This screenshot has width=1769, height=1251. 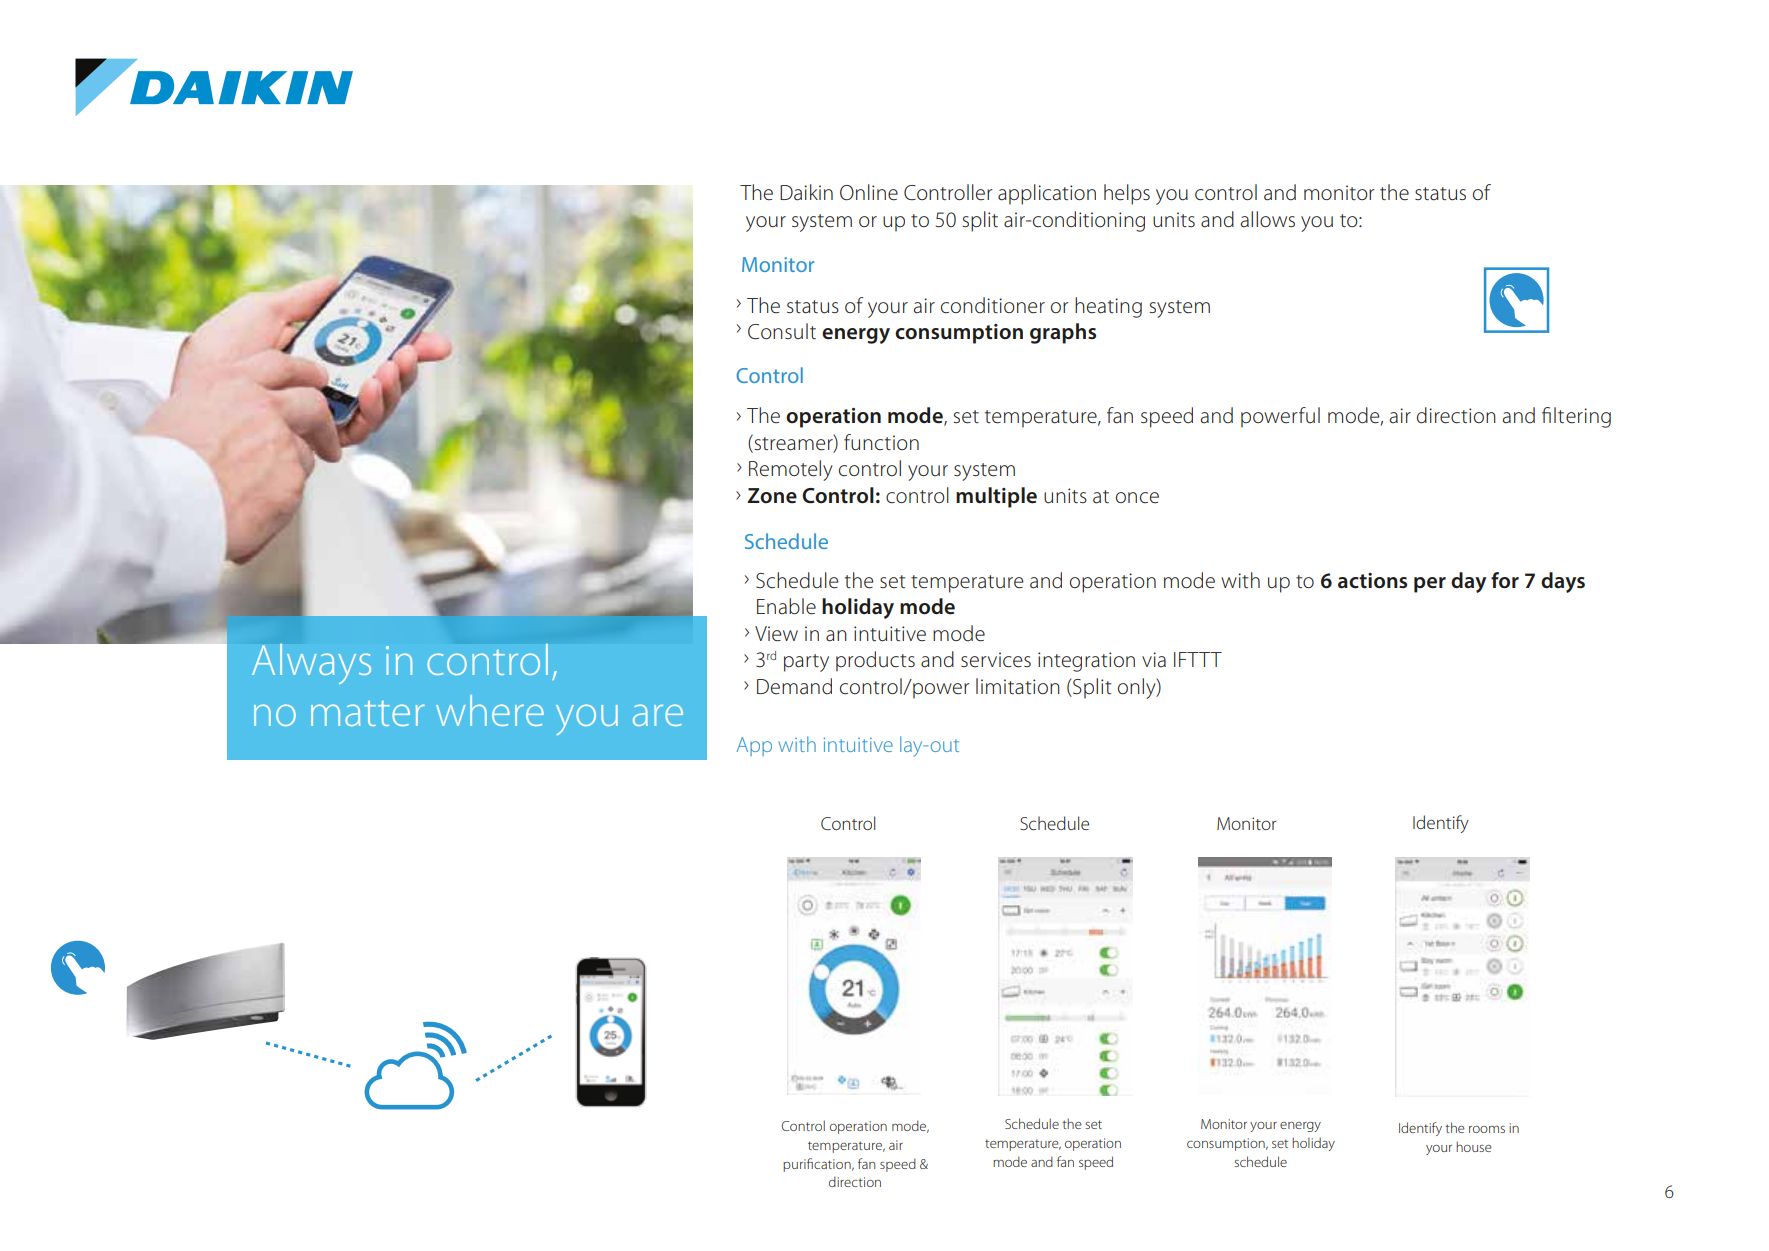 I want to click on allows, so click(x=1267, y=219).
